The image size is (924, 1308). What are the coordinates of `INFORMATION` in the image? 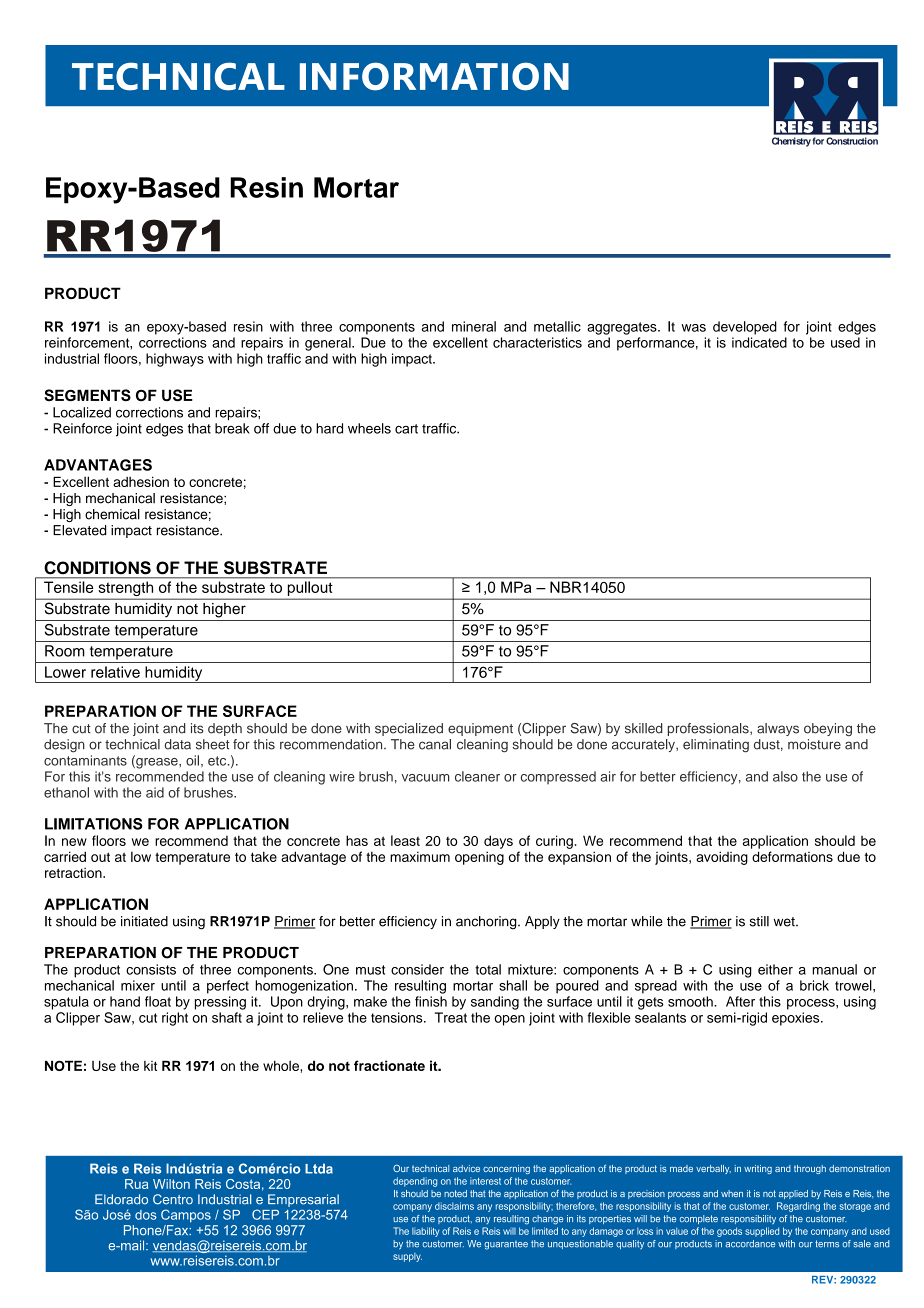 It's located at (434, 76).
